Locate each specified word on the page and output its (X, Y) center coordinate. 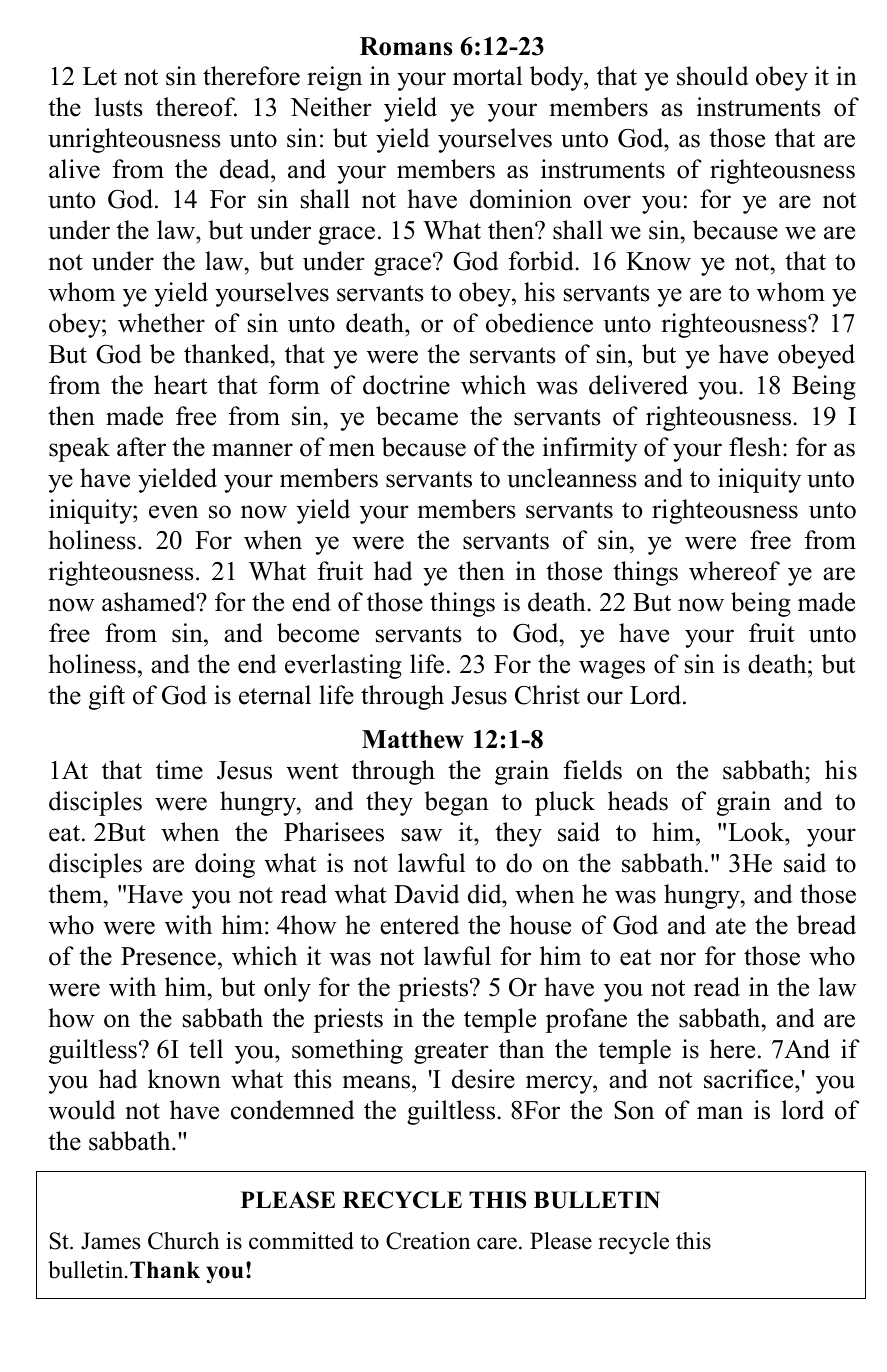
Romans (406, 46)
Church (183, 1241)
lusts (119, 107)
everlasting (343, 666)
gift (107, 697)
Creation (428, 1241)
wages (612, 669)
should (713, 76)
